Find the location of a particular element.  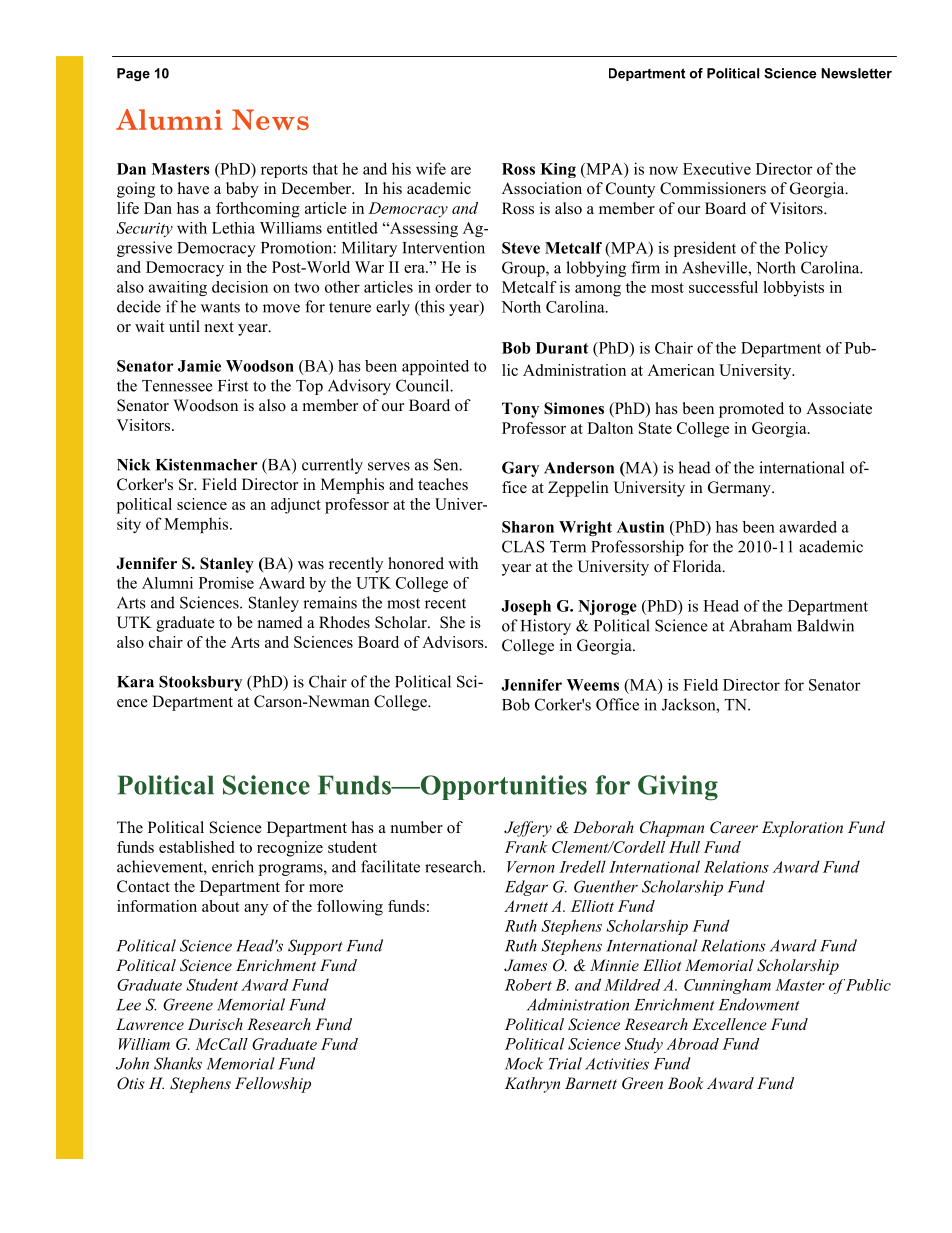

Abraham is located at coordinates (760, 625).
